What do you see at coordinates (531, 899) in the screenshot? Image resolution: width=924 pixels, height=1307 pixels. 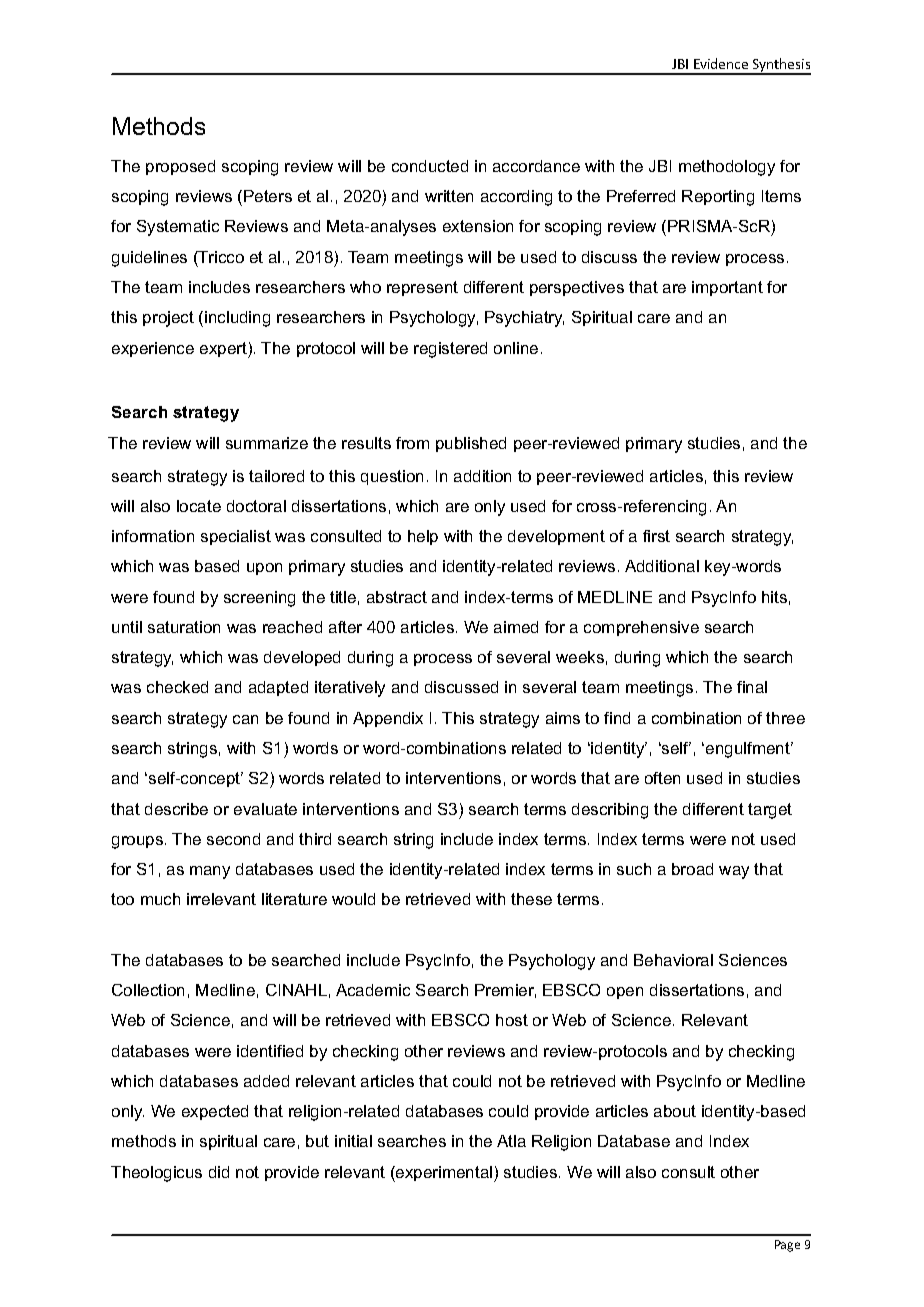 I see `these` at bounding box center [531, 899].
